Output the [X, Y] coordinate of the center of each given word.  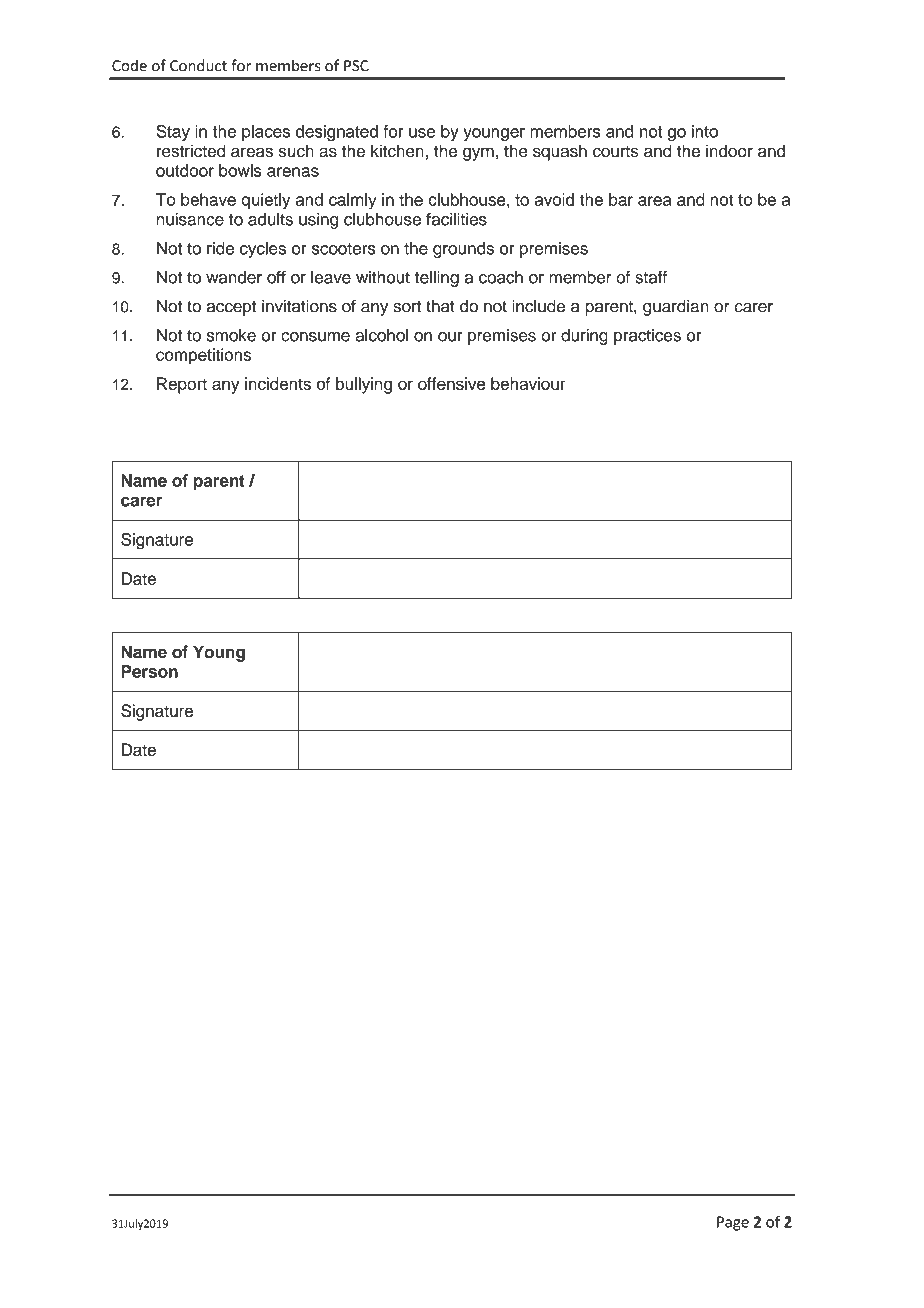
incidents [278, 383]
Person [149, 671]
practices [647, 337]
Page [733, 1223]
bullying [364, 385]
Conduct [198, 65]
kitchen [397, 151]
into [705, 131]
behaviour [528, 383]
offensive [451, 383]
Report [182, 385]
